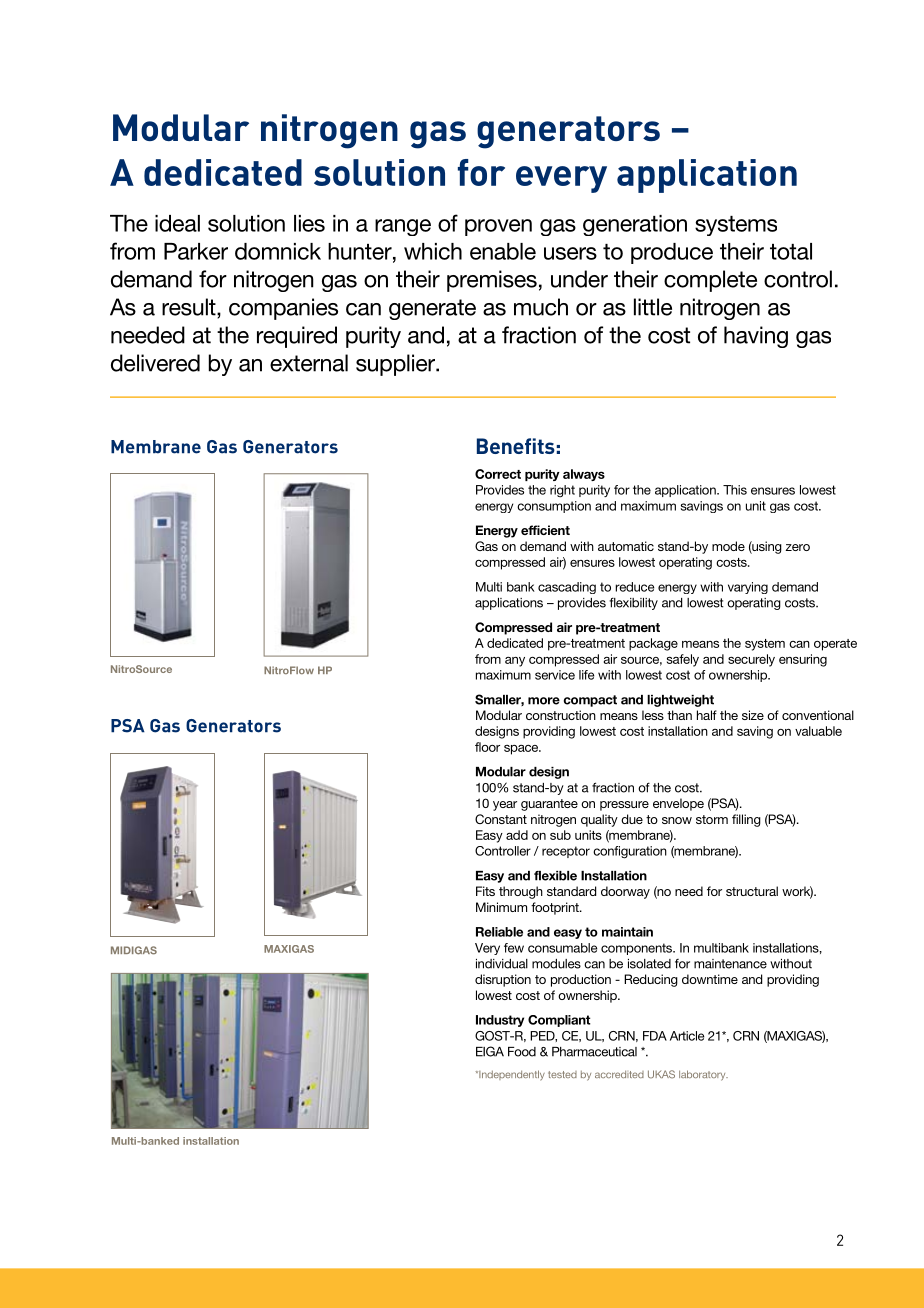 The width and height of the screenshot is (924, 1308). What do you see at coordinates (545, 530) in the screenshot?
I see `efficient` at bounding box center [545, 530].
